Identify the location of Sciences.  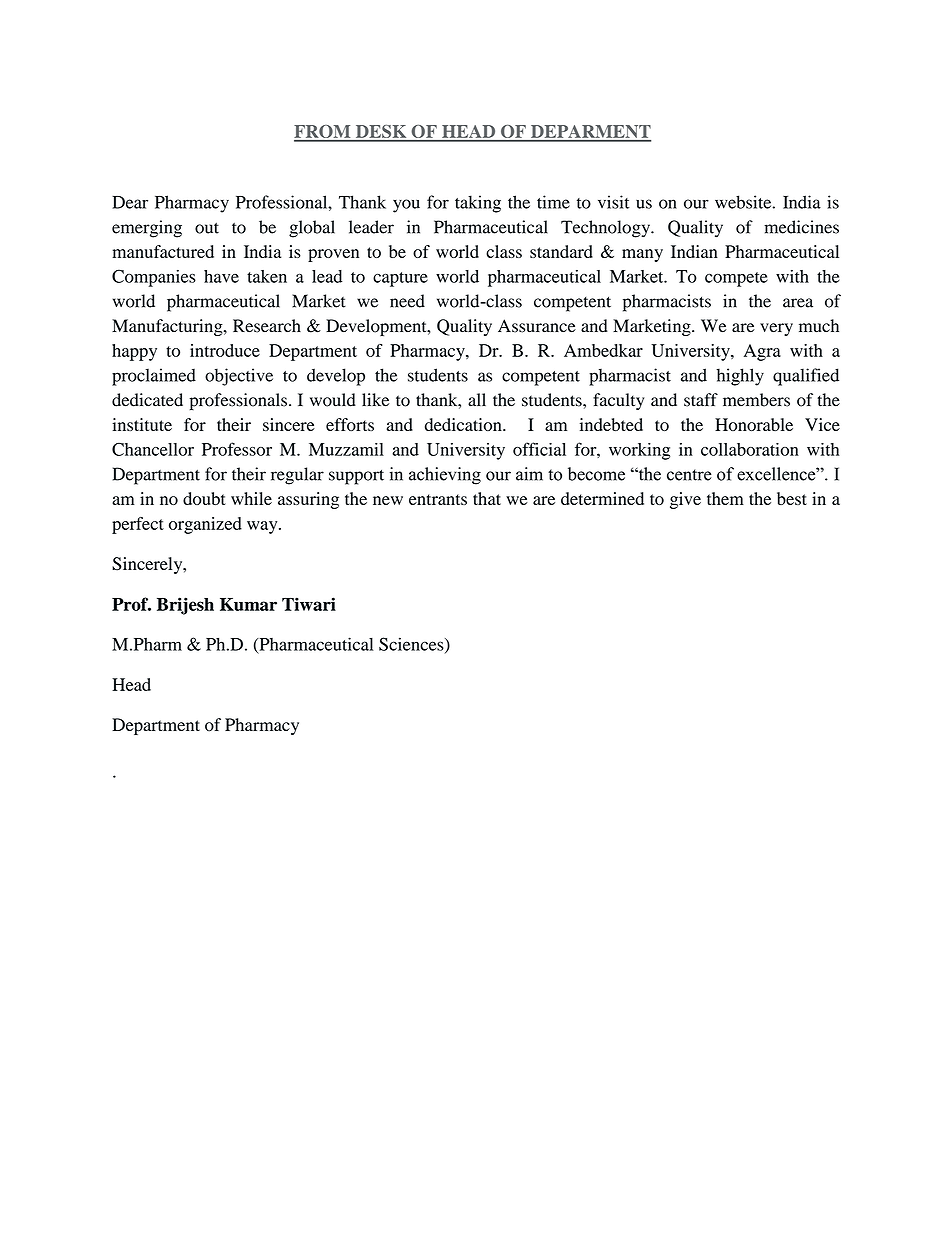
(412, 645).
